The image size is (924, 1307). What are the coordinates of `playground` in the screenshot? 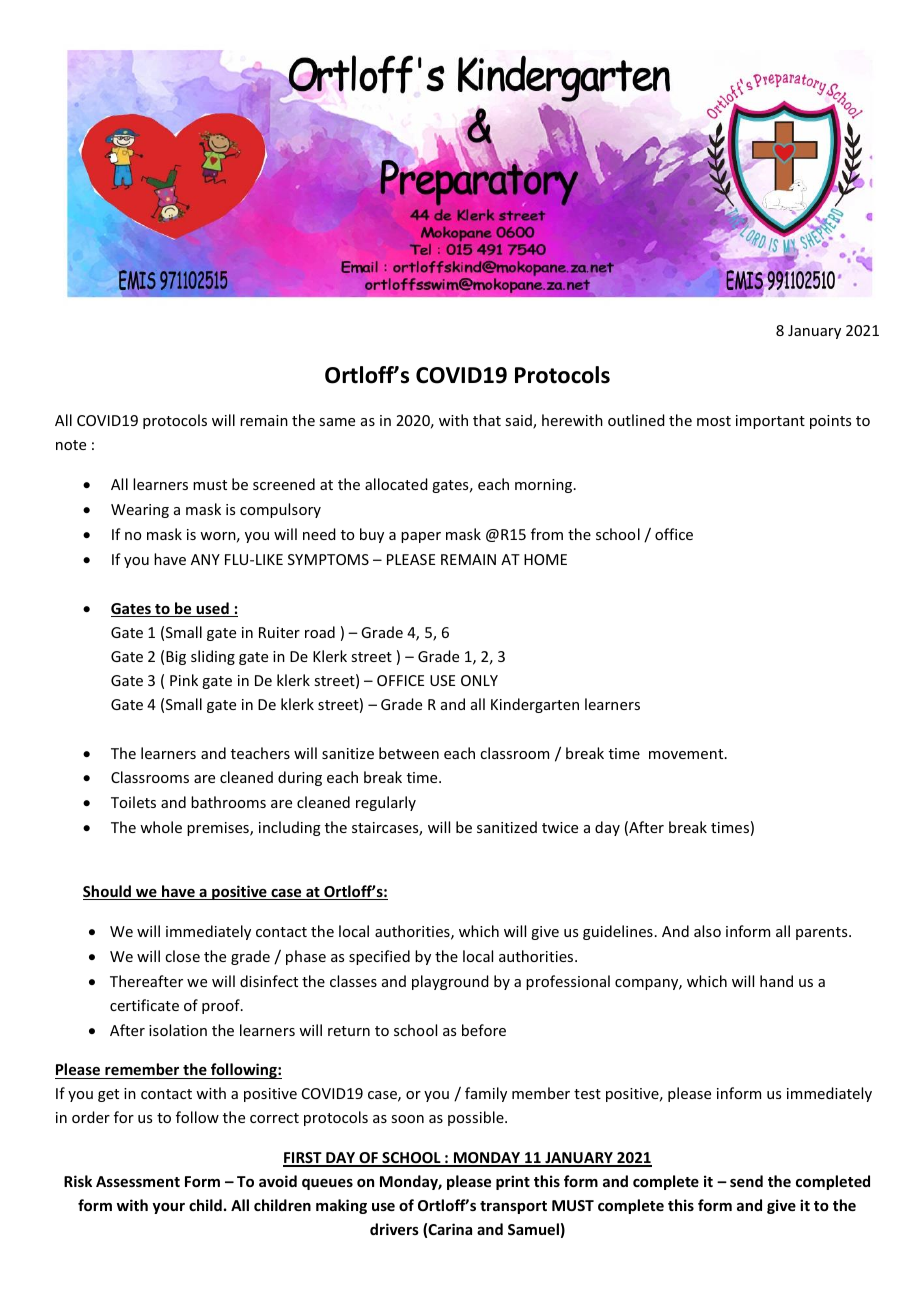 It's located at (450, 982).
